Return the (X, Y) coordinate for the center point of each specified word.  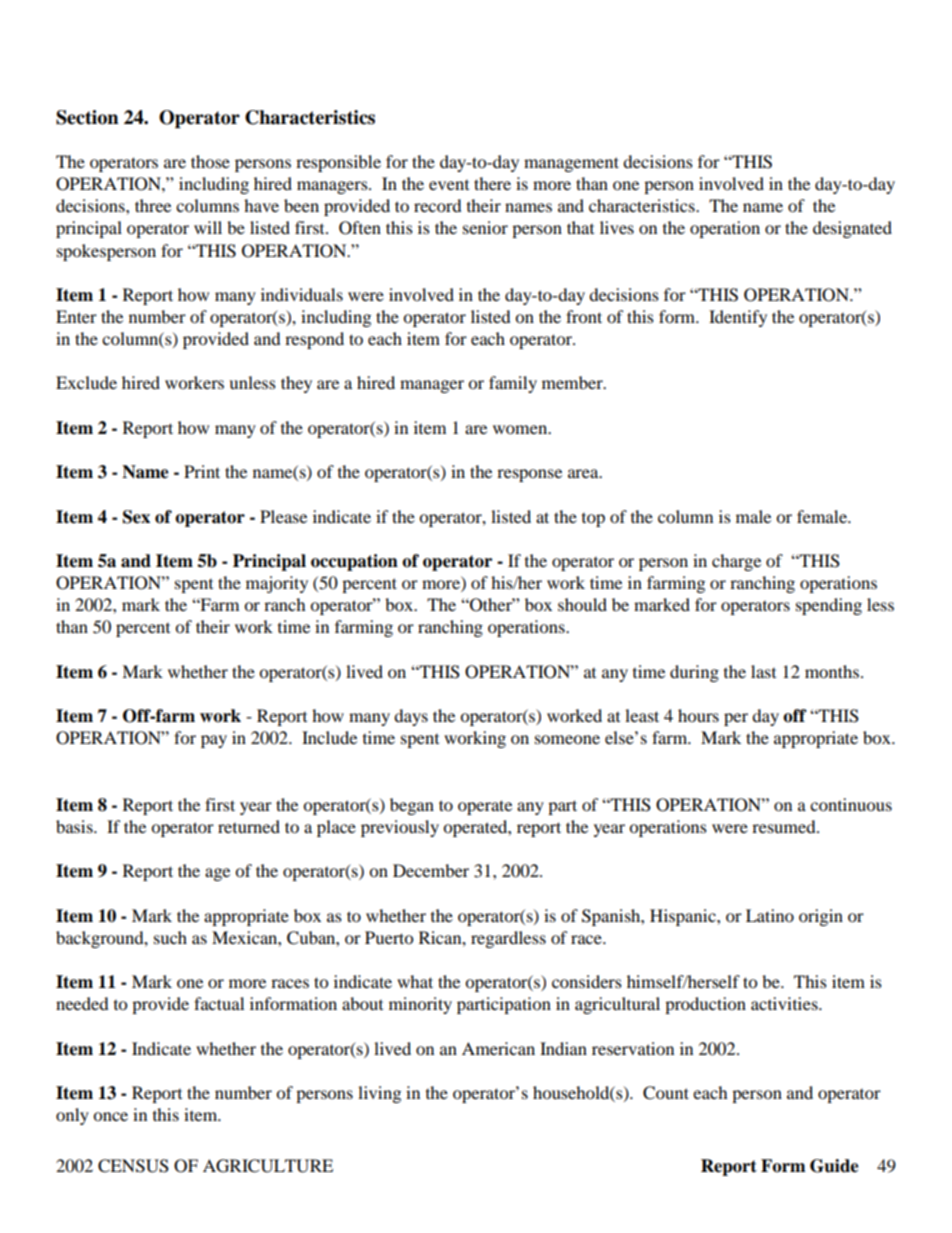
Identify (738, 318)
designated (852, 229)
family (513, 384)
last (763, 671)
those (210, 161)
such (170, 937)
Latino (770, 915)
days (411, 717)
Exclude (86, 382)
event (449, 185)
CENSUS (133, 1166)
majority (277, 584)
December (431, 870)
